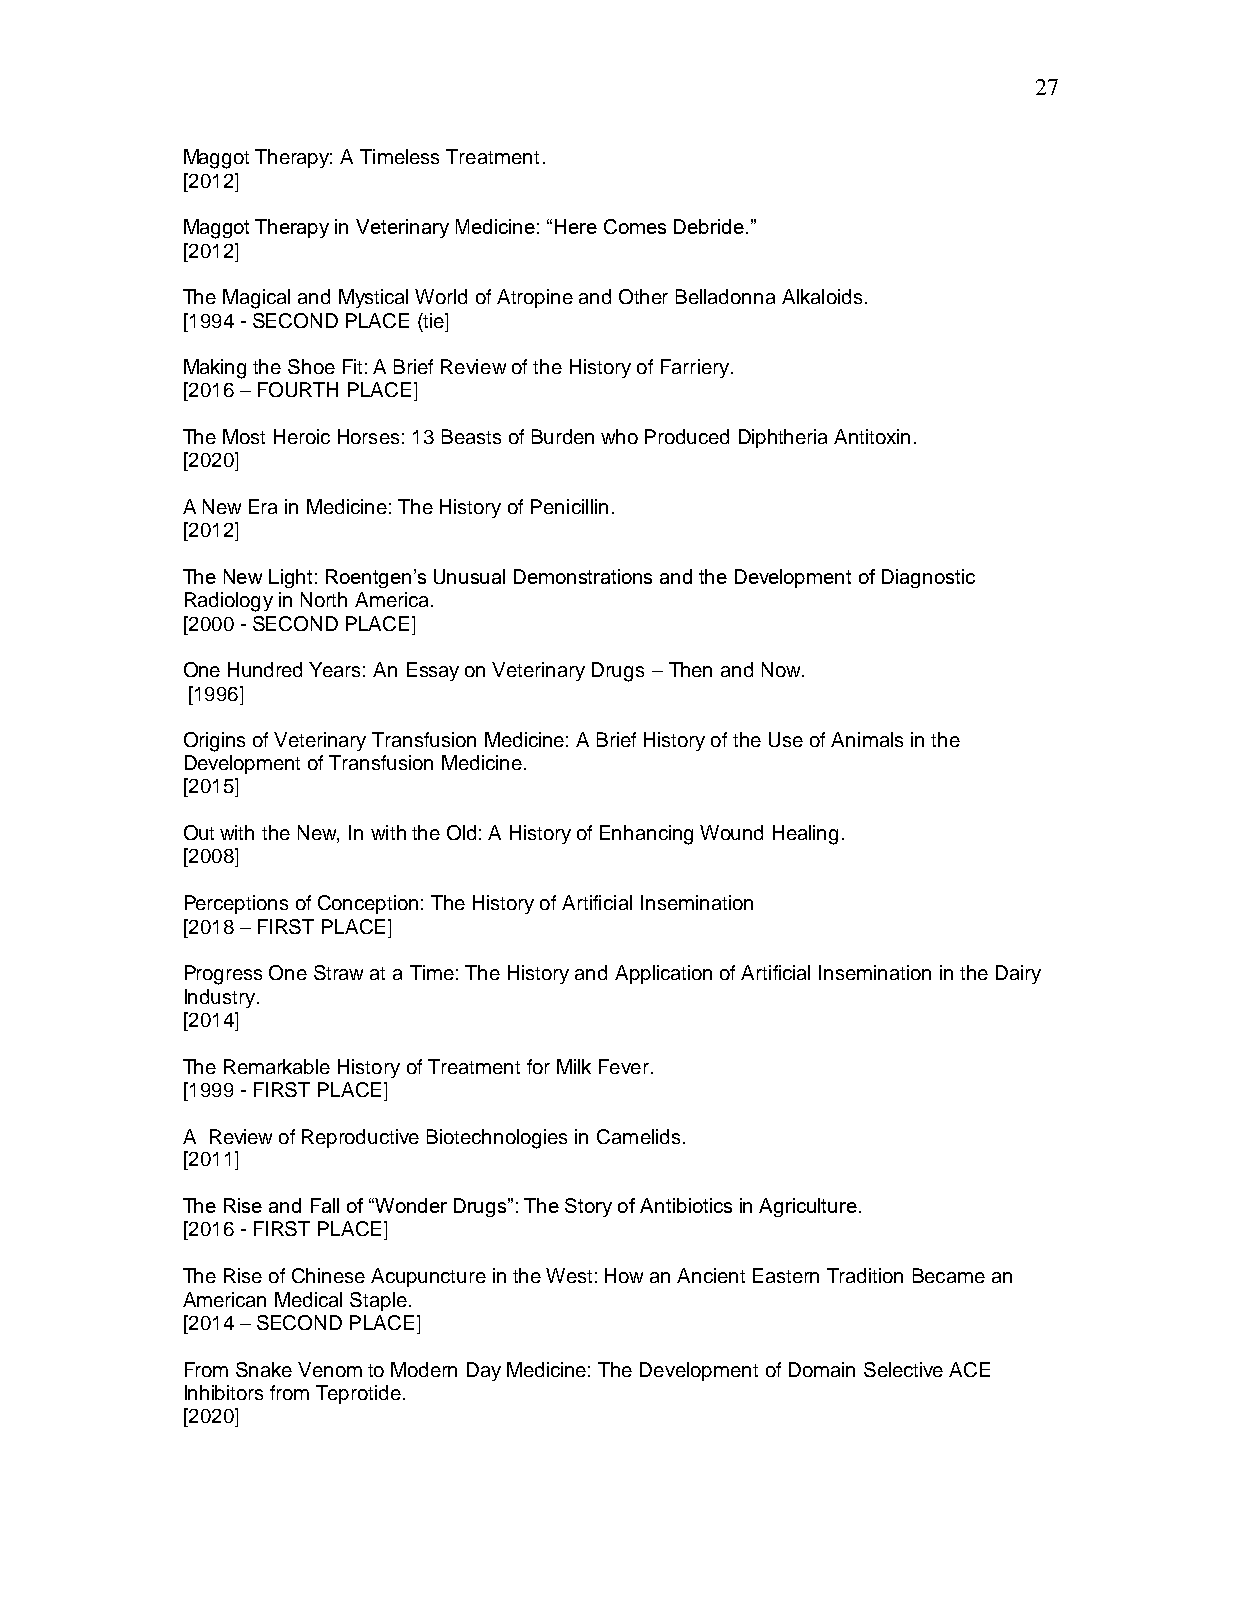  Describe the element at coordinates (330, 1369) in the document. I see `Venom` at that location.
